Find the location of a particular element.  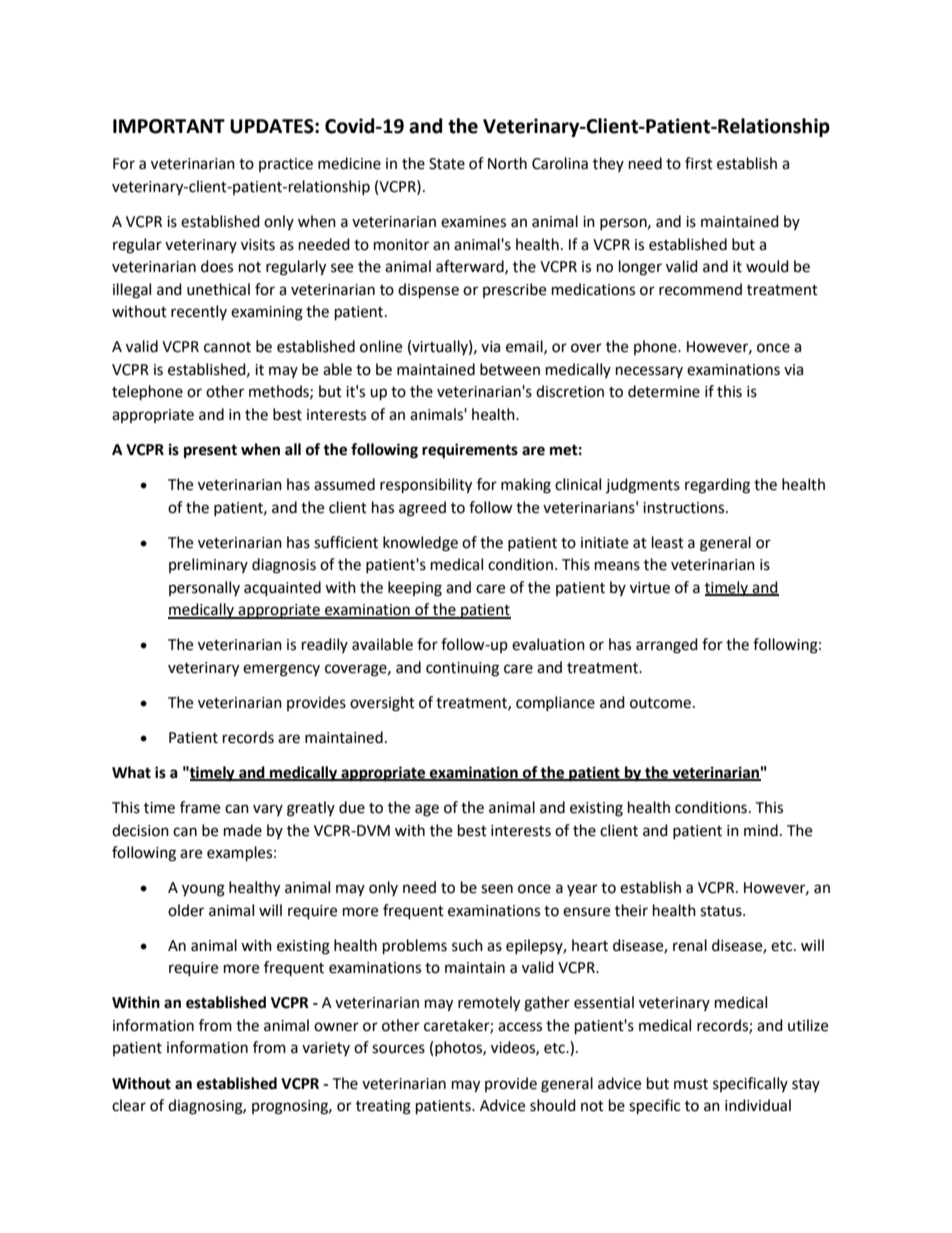

sources is located at coordinates (398, 1049).
